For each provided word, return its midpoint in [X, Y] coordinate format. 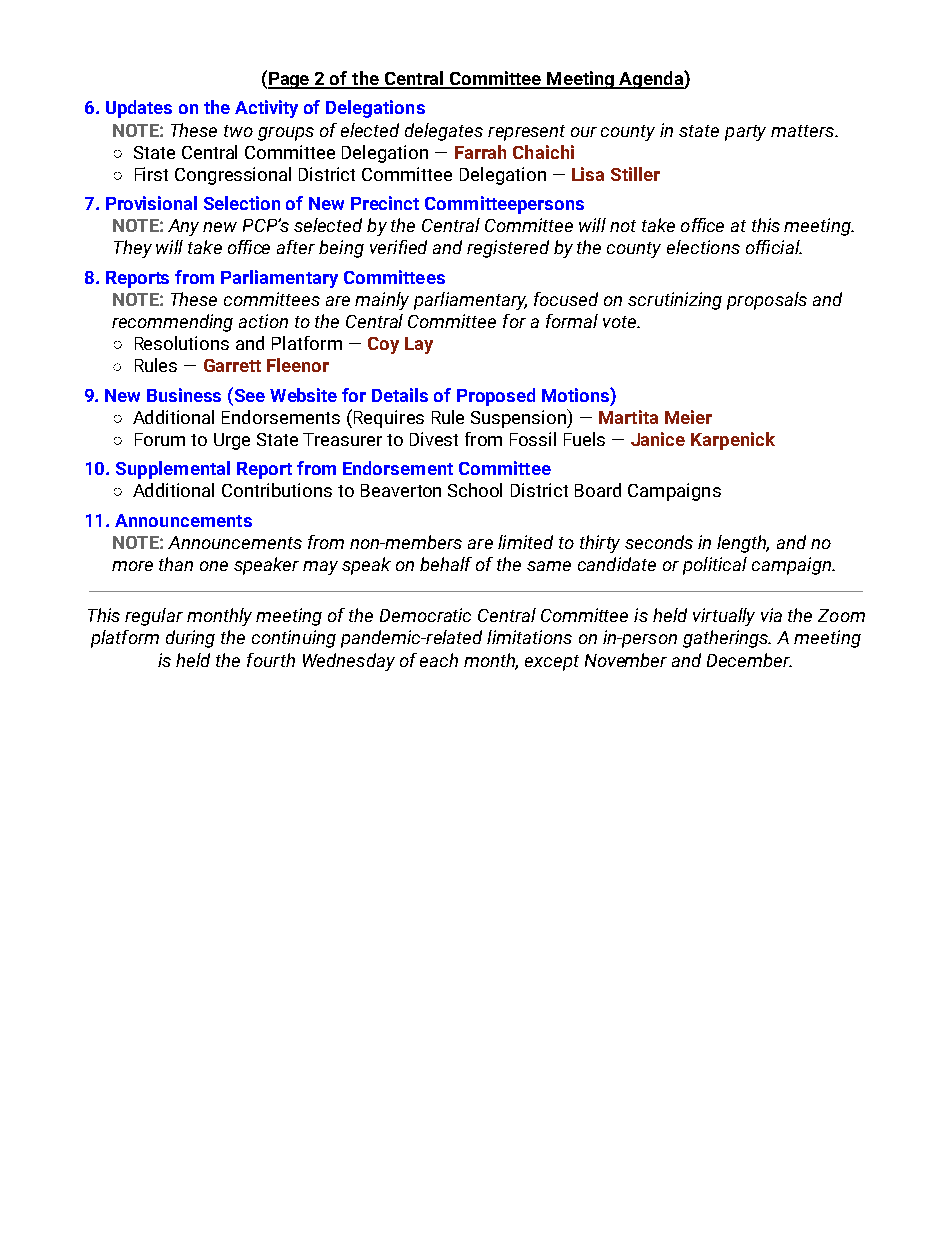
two [238, 131]
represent [526, 133]
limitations [529, 637]
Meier [688, 417]
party [745, 133]
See [248, 394]
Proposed [496, 397]
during [190, 639]
